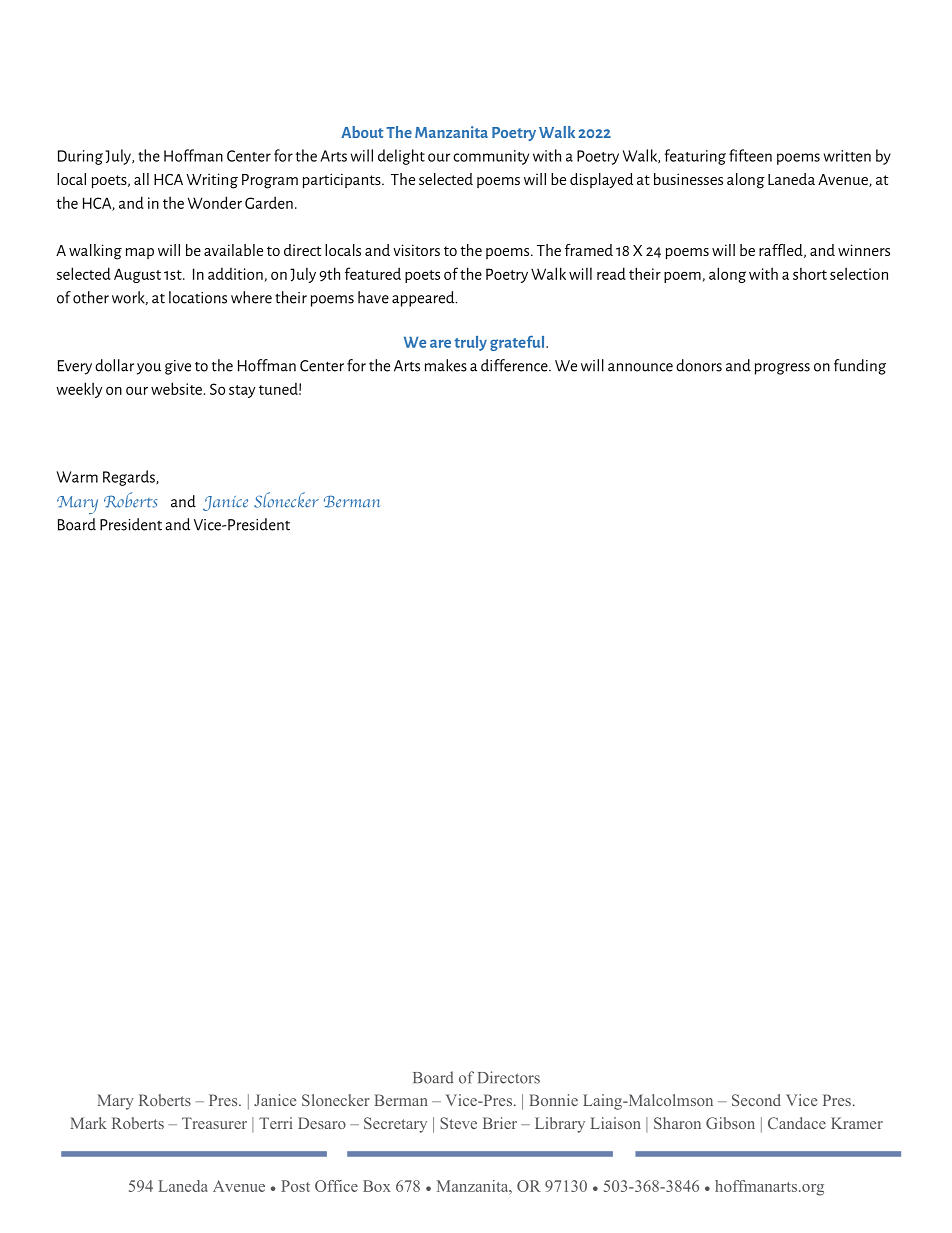 The image size is (952, 1233). What do you see at coordinates (88, 1123) in the screenshot?
I see `Mark` at bounding box center [88, 1123].
